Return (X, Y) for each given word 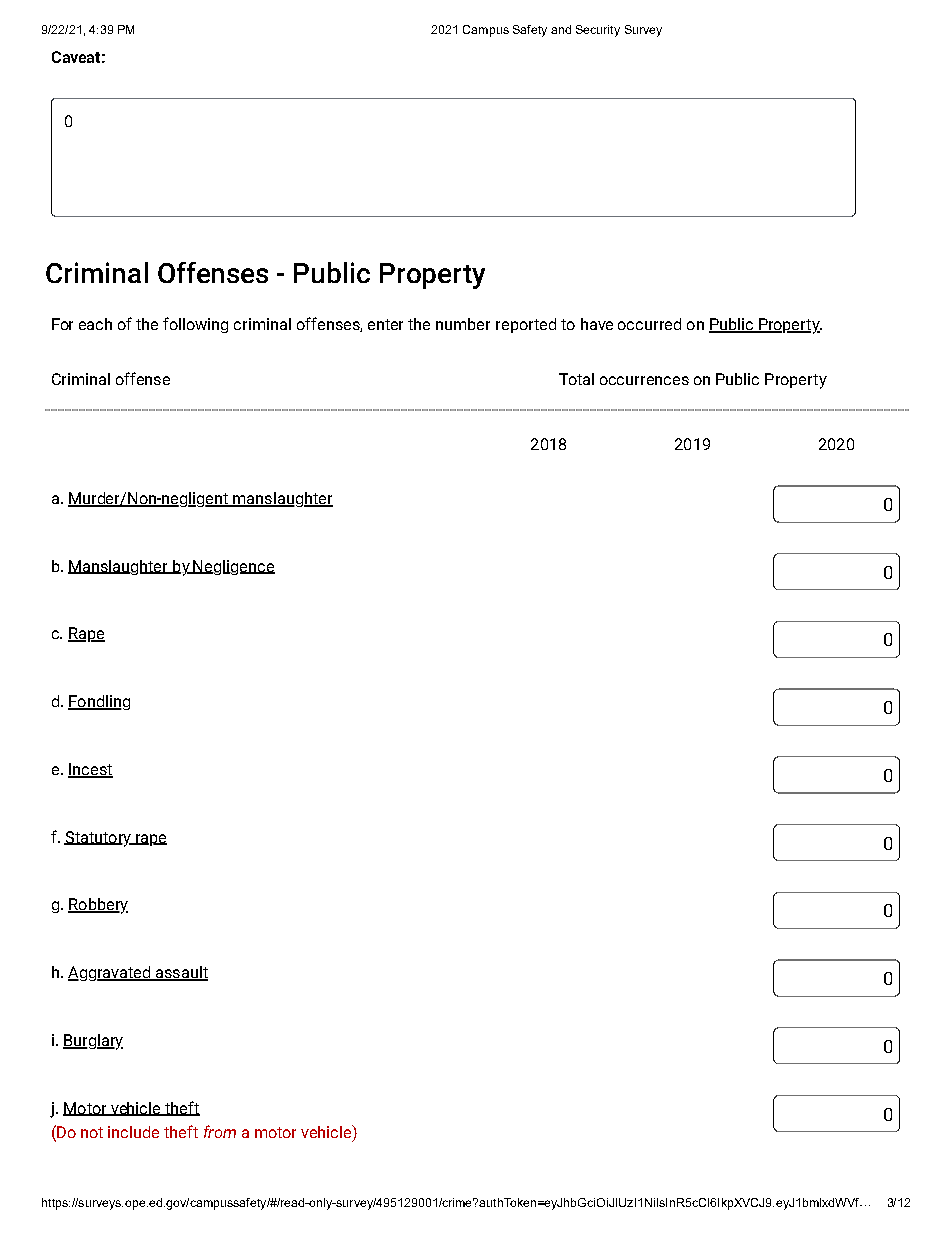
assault (180, 973)
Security (598, 31)
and (561, 29)
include (133, 1132)
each (95, 324)
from (220, 1131)
